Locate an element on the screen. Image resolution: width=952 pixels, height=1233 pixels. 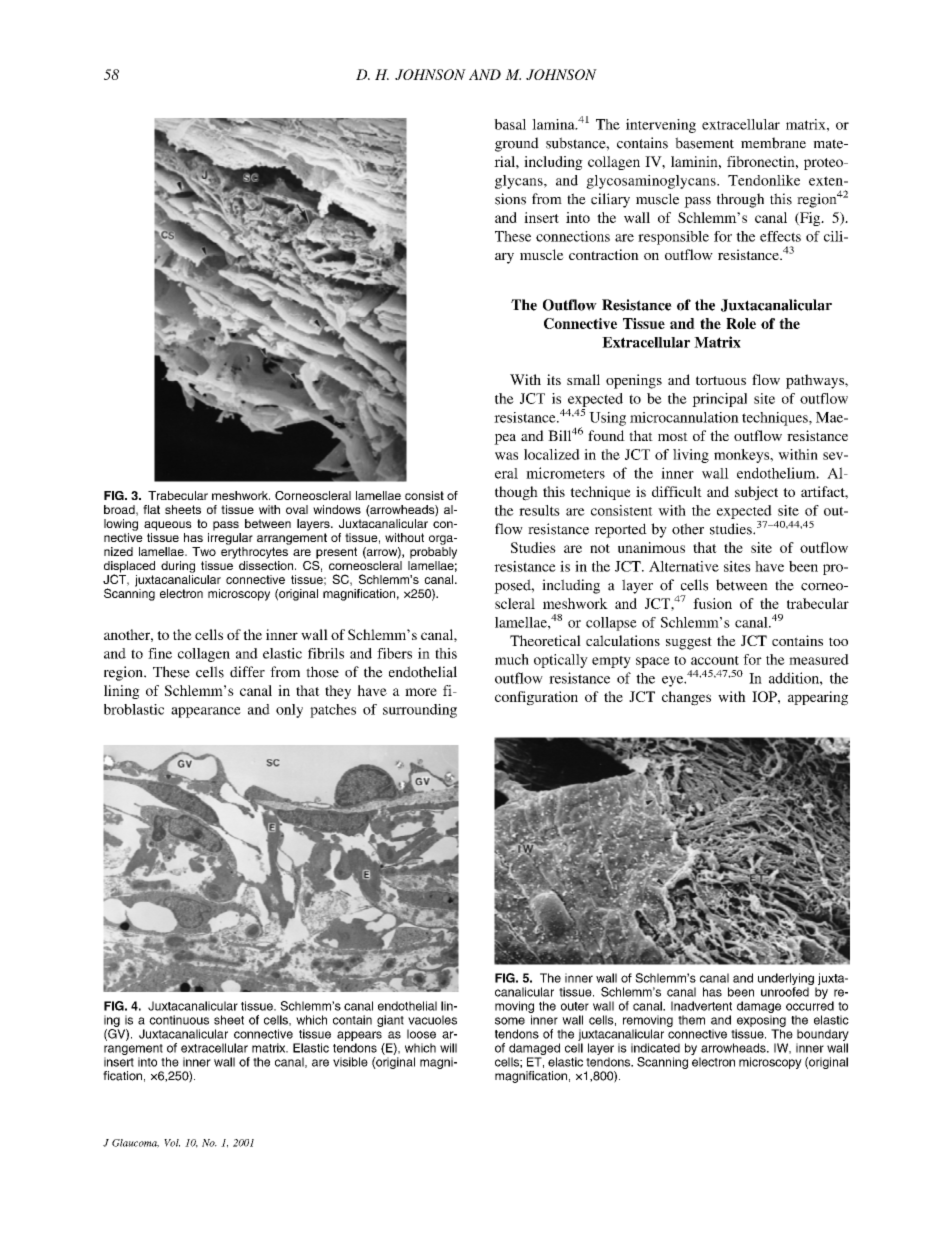
basal is located at coordinates (510, 124).
